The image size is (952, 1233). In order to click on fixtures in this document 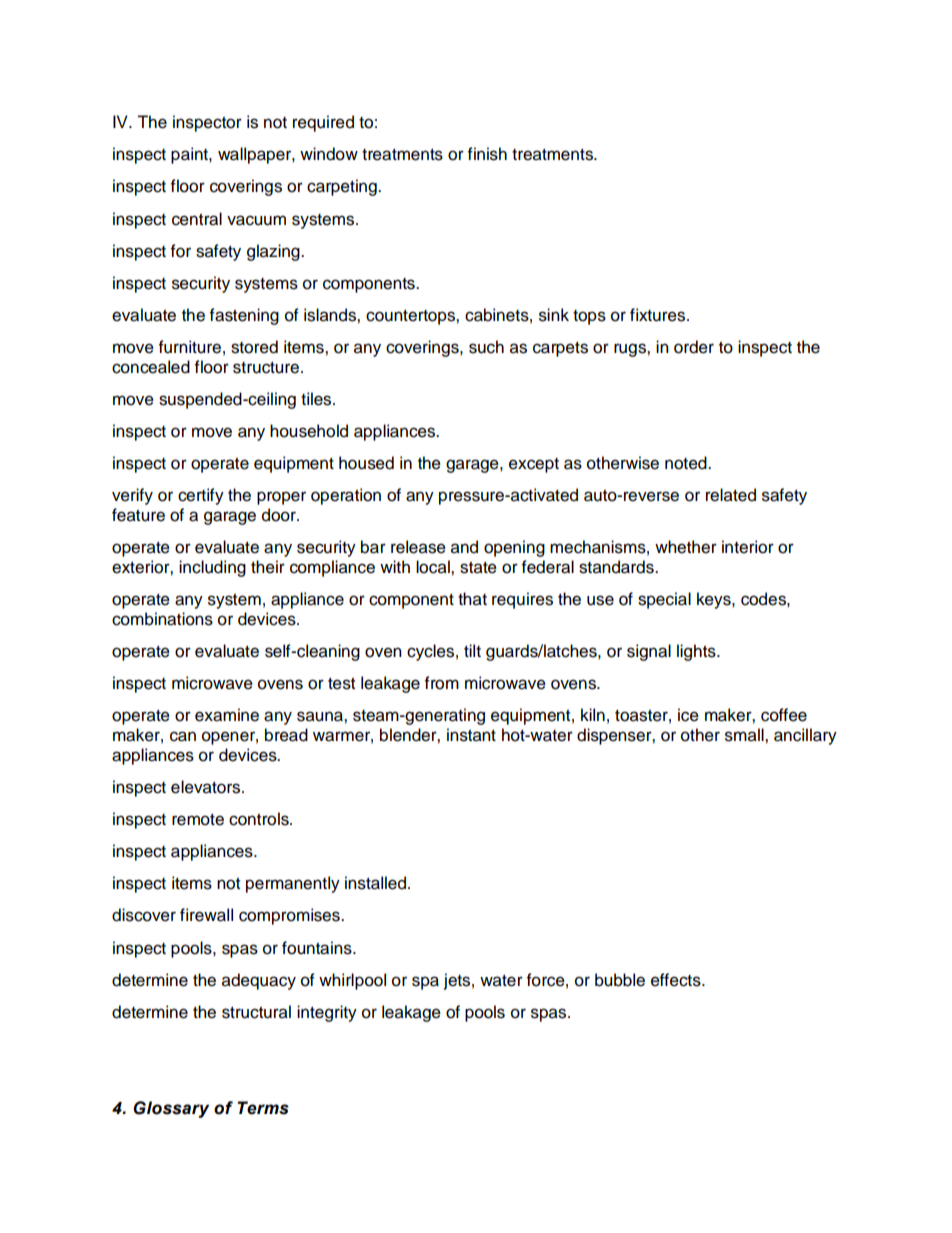, I will do `click(659, 315)`.
